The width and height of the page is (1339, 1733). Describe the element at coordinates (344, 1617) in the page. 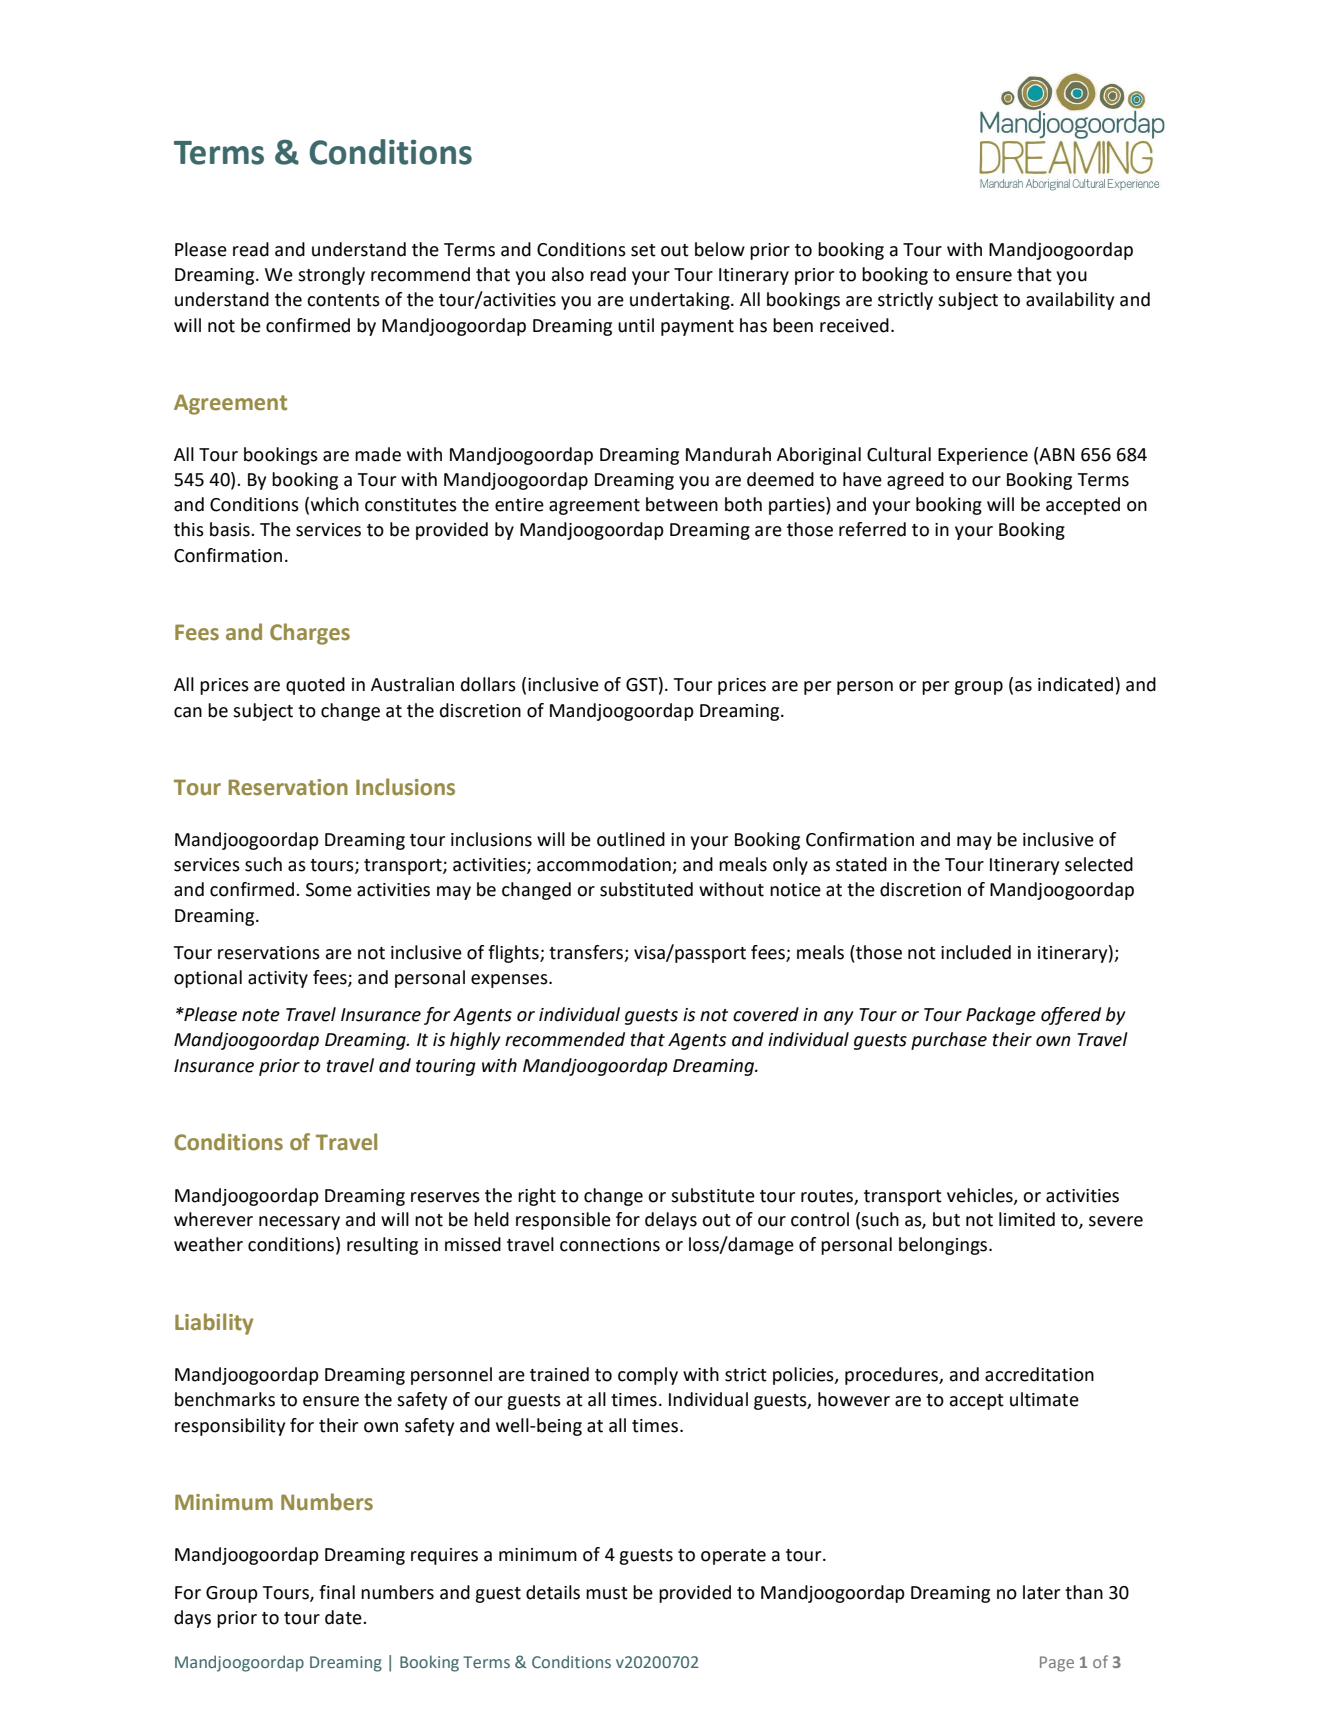

I see `date` at that location.
